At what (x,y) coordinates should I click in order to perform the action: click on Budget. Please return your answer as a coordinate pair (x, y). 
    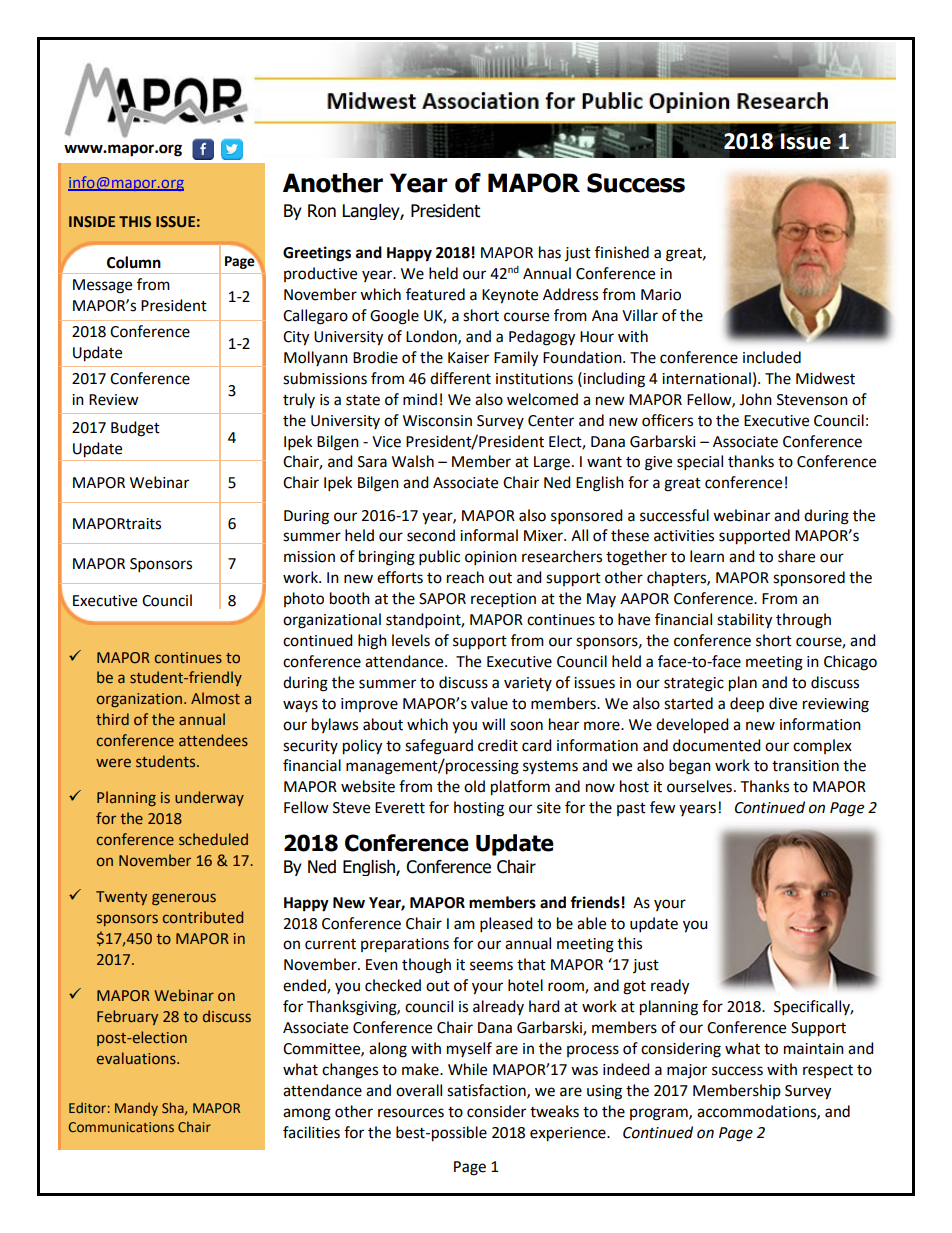
    Looking at the image, I should click on (135, 429).
